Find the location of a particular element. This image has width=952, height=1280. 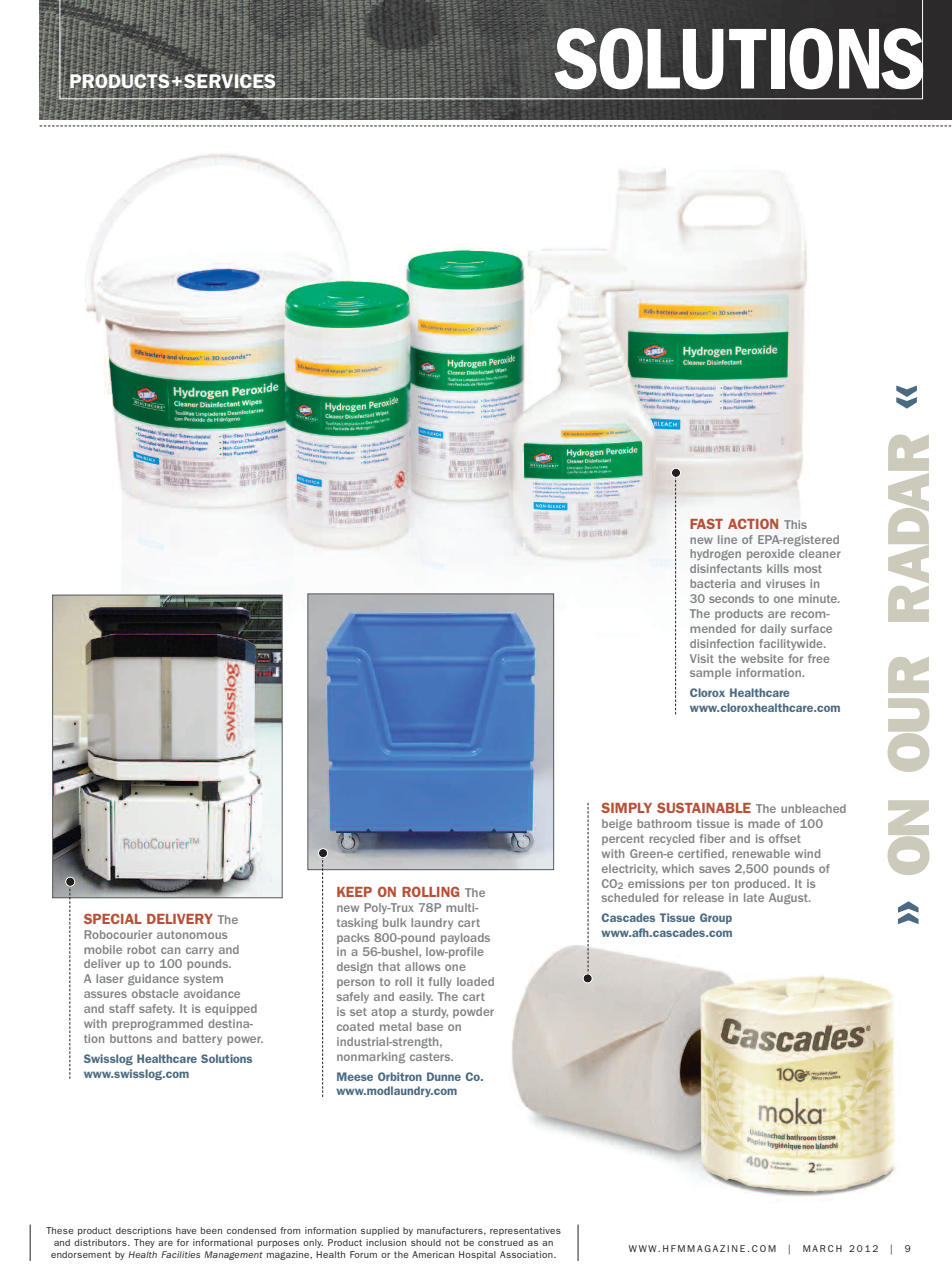

FAST is located at coordinates (706, 523).
